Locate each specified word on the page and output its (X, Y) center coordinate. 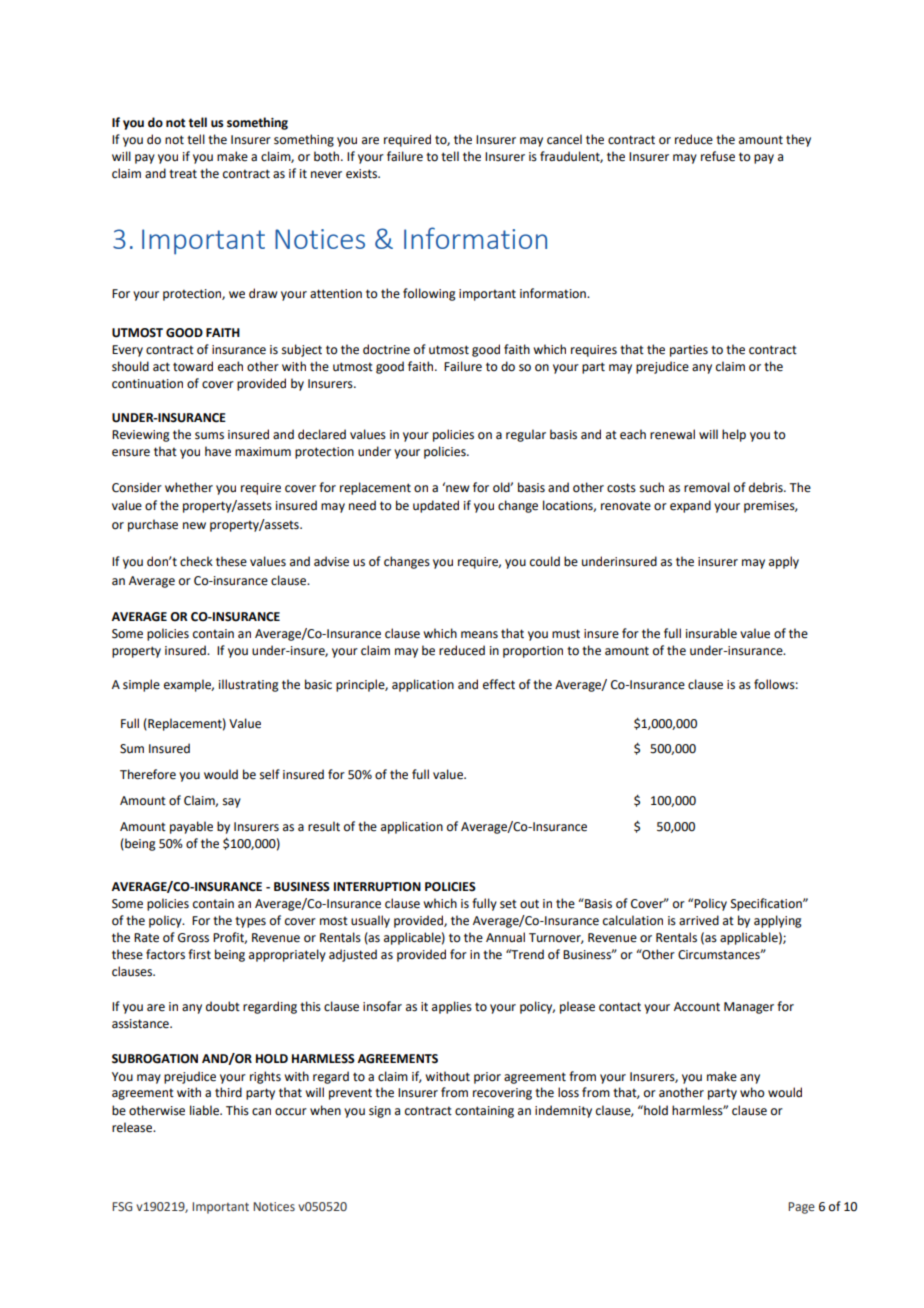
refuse (718, 156)
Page (801, 1208)
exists (362, 174)
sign (380, 1112)
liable (205, 1110)
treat (183, 174)
